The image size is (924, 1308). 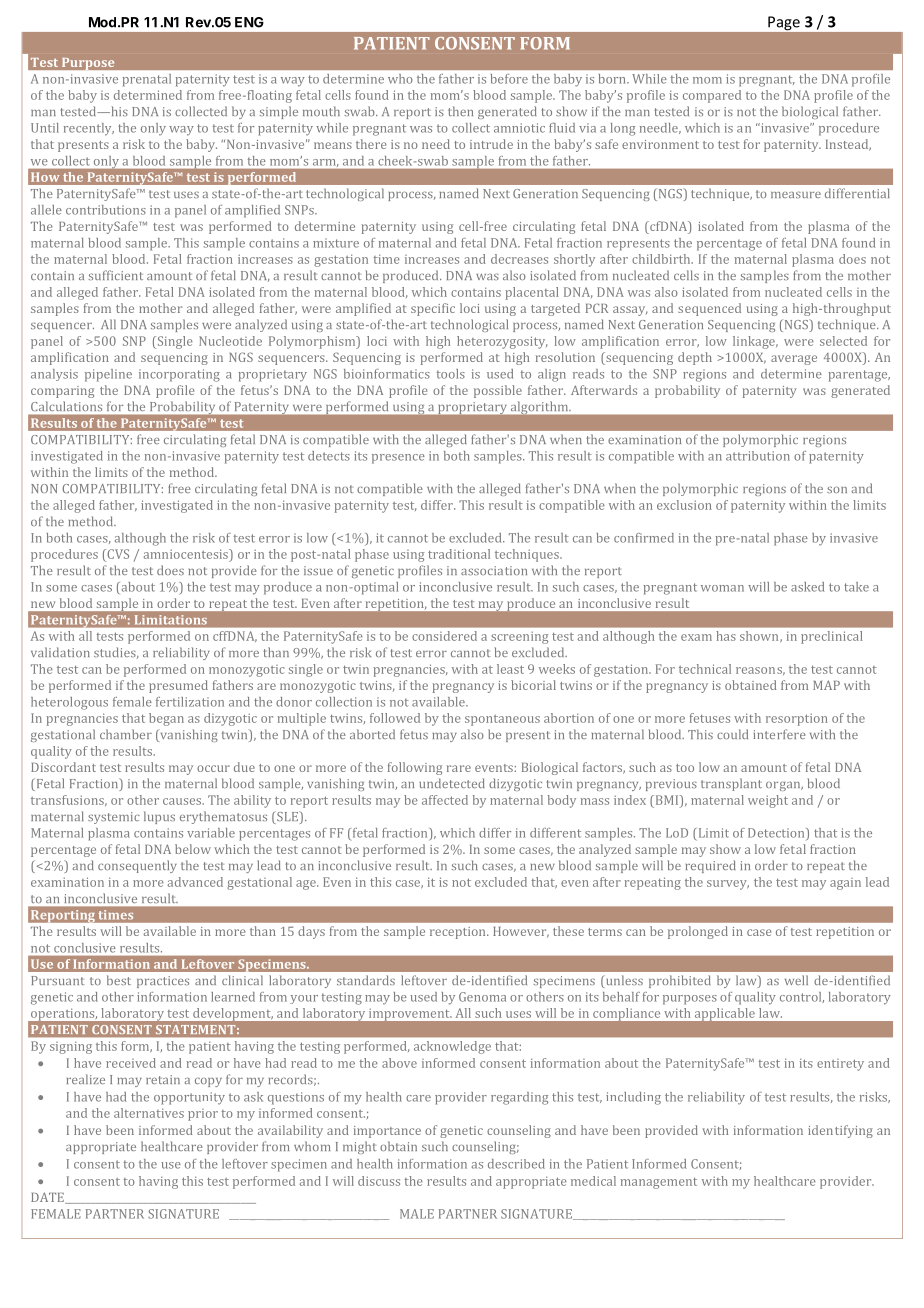 What do you see at coordinates (433, 309) in the document?
I see `specific` at bounding box center [433, 309].
